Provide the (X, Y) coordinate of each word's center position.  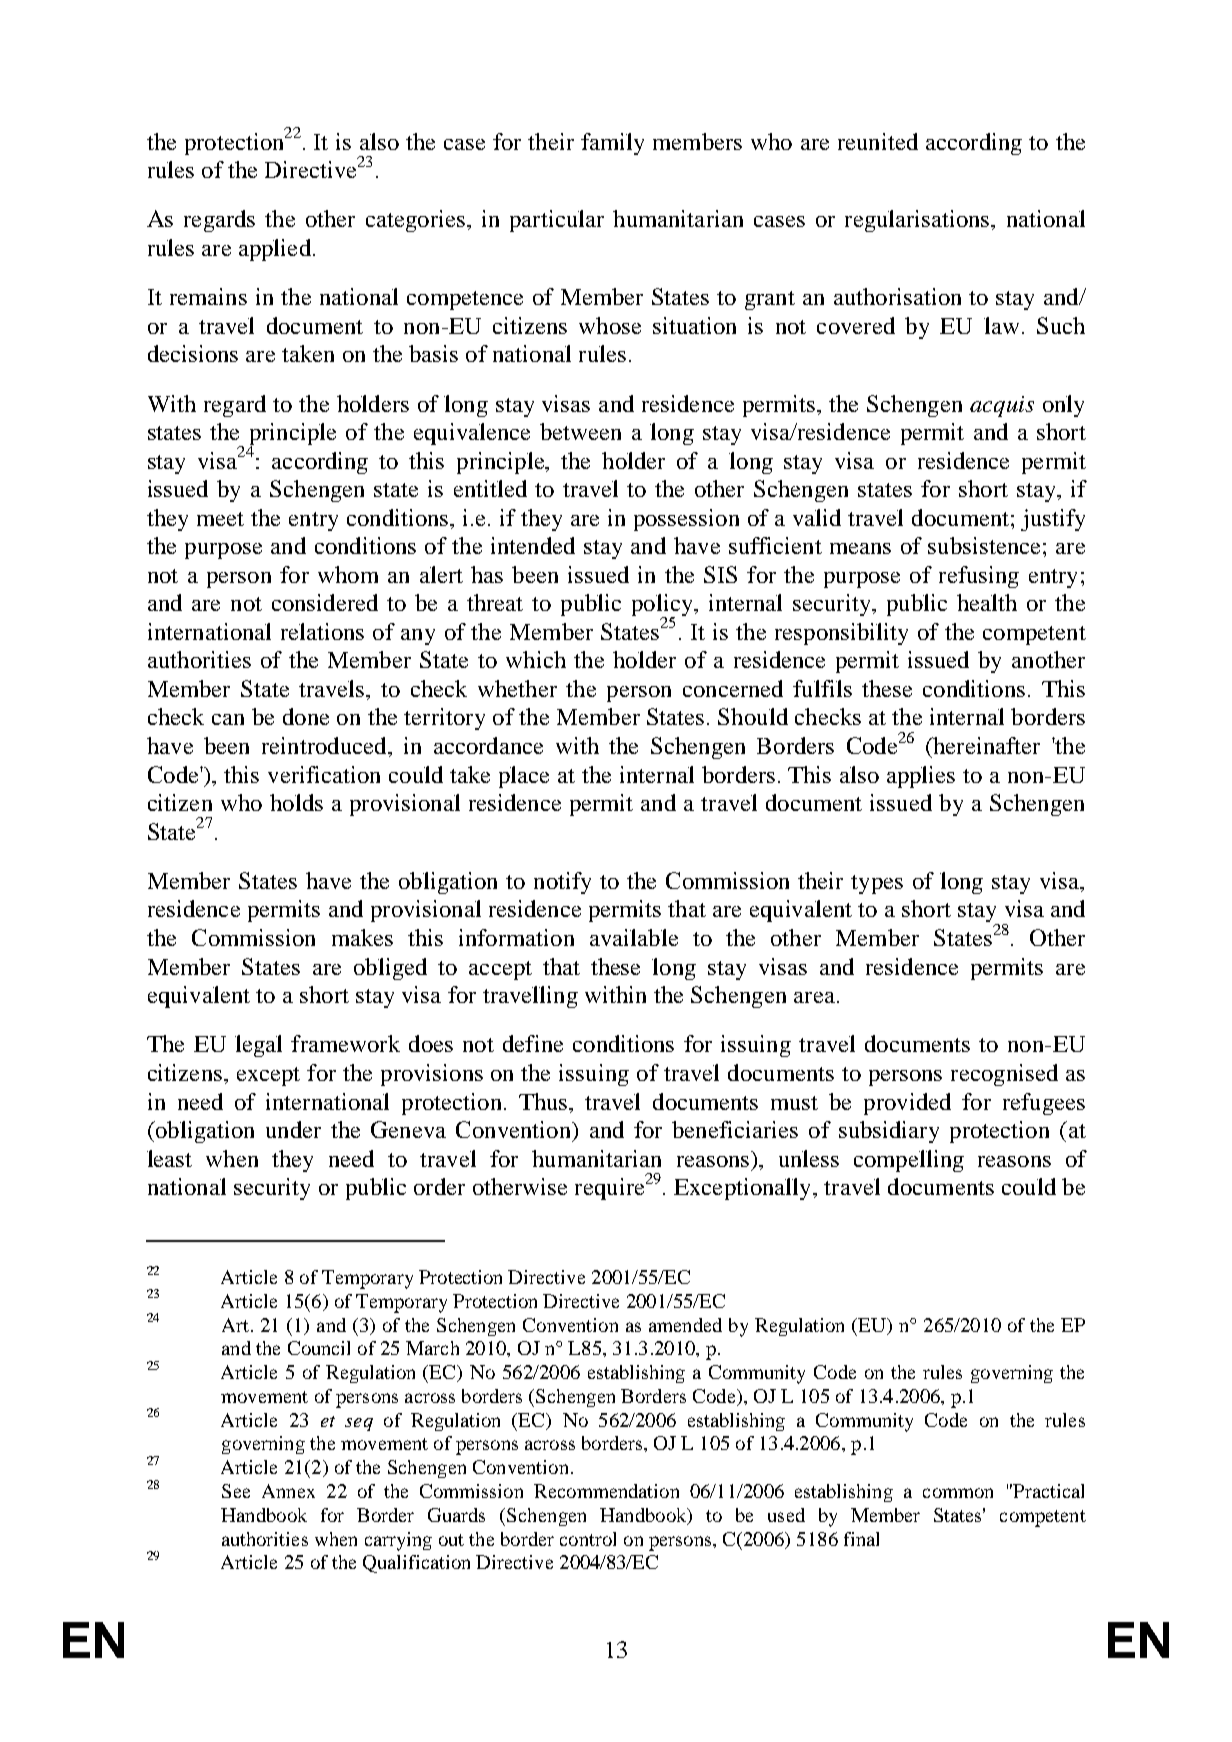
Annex (288, 1491)
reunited (878, 141)
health (987, 602)
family (612, 144)
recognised (1004, 1075)
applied (275, 250)
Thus (544, 1101)
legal (258, 1046)
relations (322, 631)
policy (663, 606)
